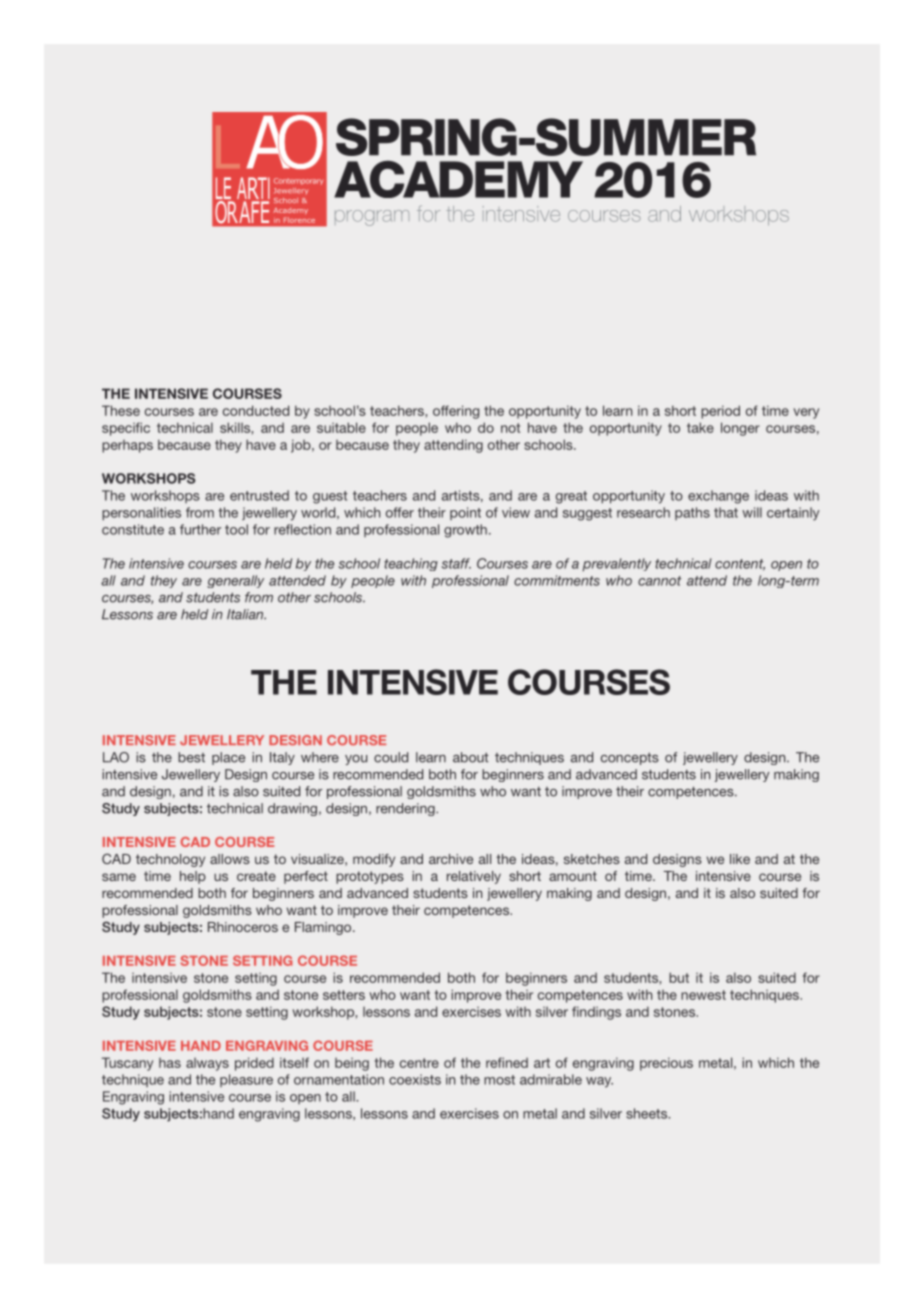 Image resolution: width=924 pixels, height=1308 pixels. I want to click on about, so click(471, 757).
